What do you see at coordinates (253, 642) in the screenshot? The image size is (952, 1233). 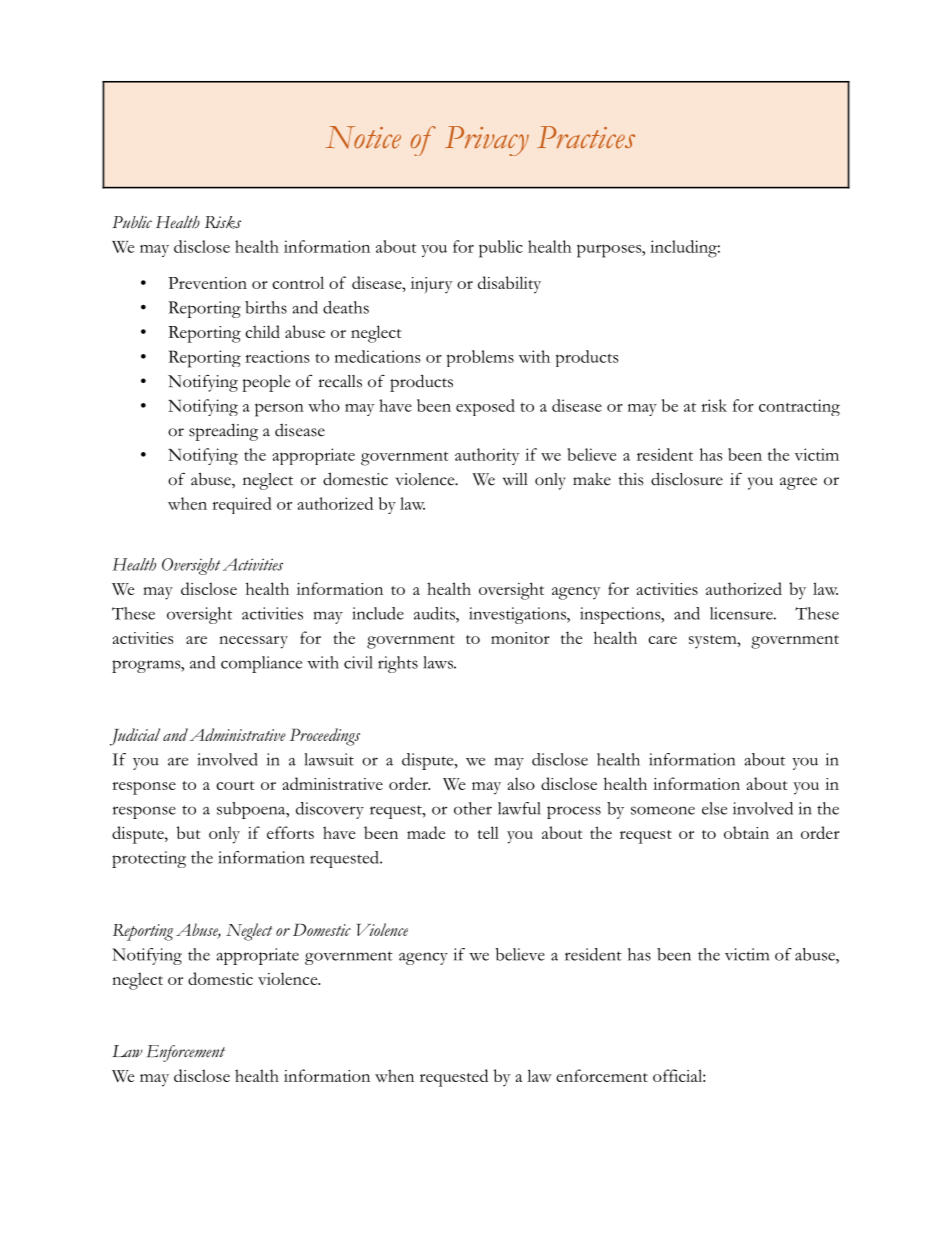 I see `necessary` at bounding box center [253, 642].
